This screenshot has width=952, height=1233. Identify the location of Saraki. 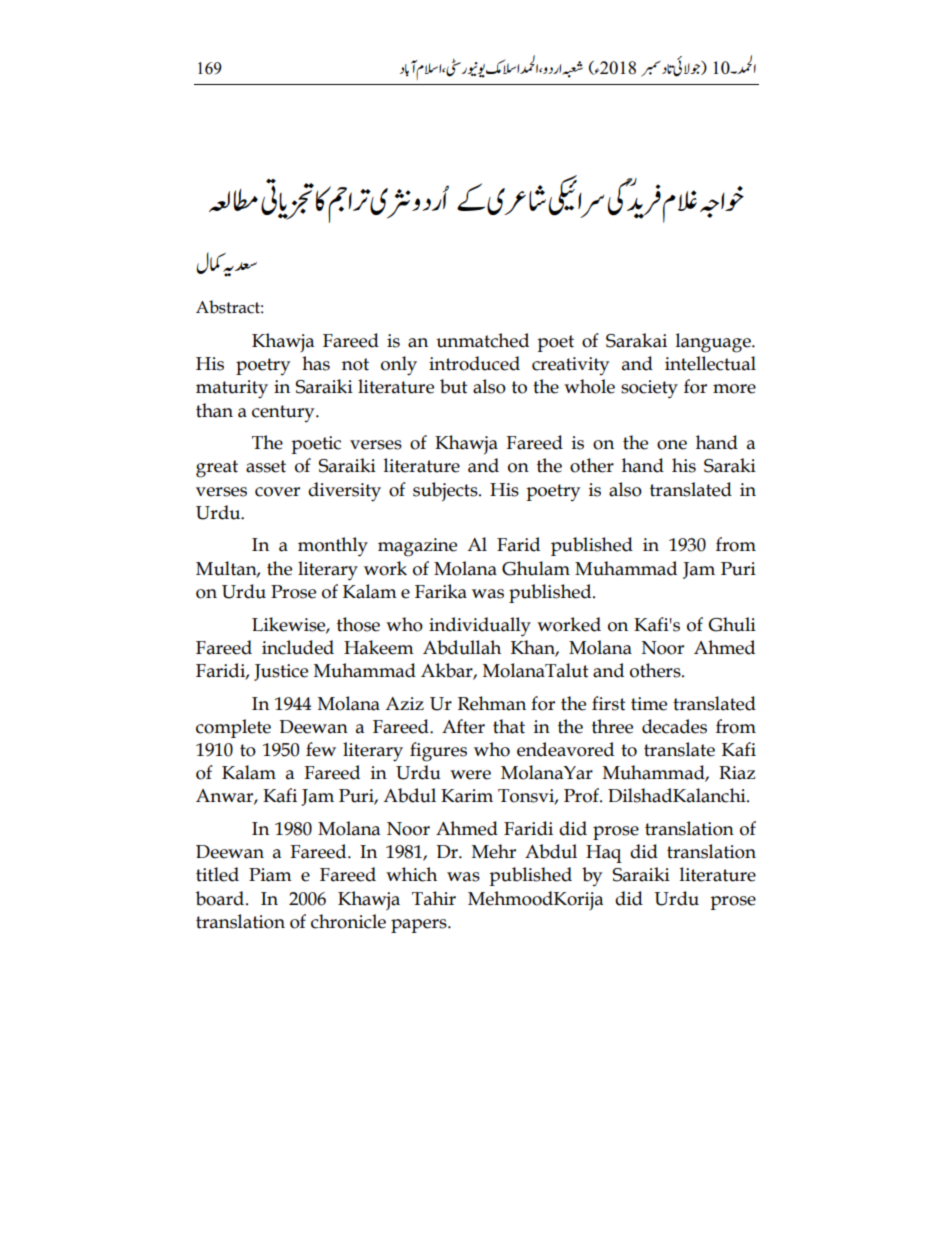
(730, 465).
